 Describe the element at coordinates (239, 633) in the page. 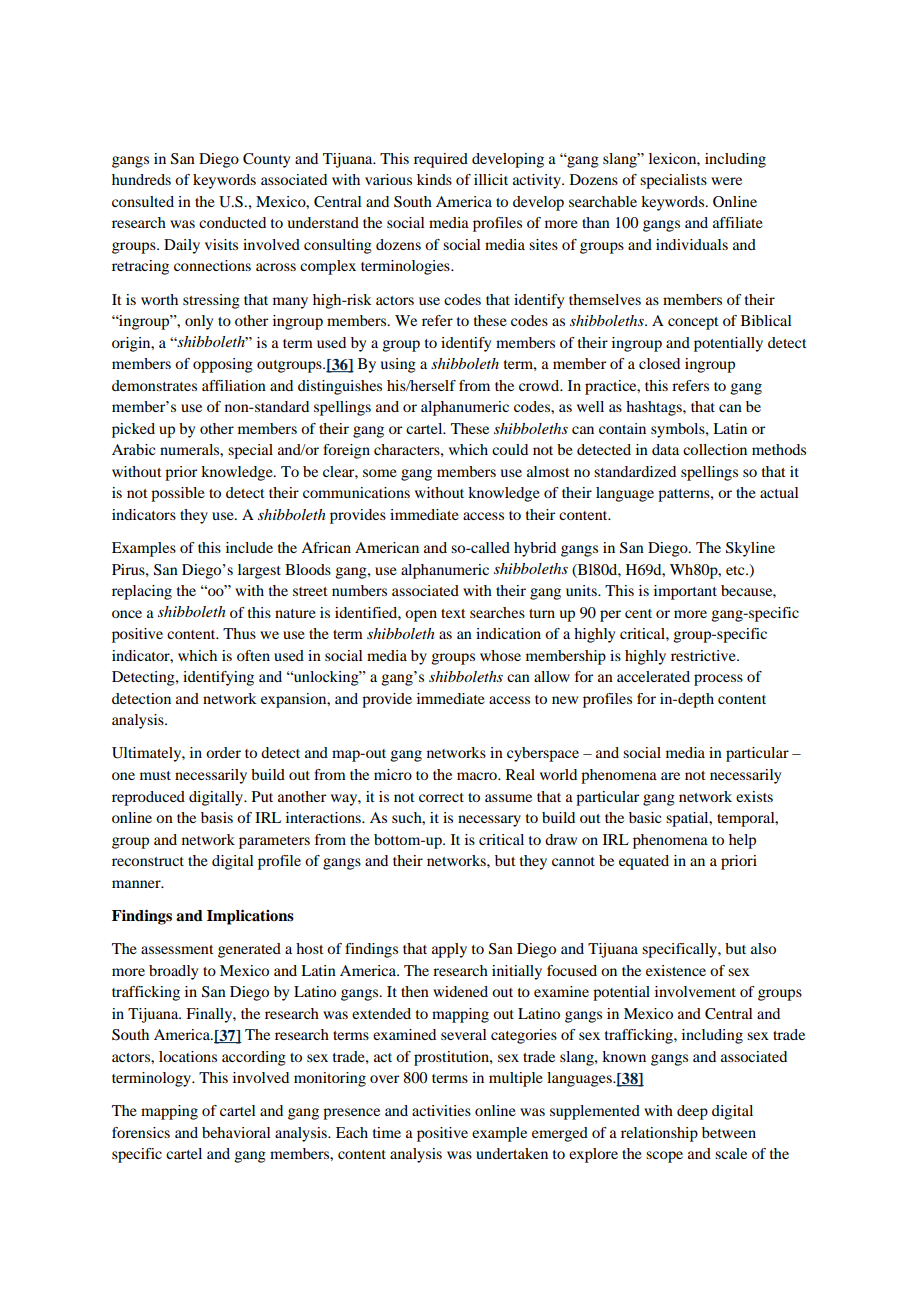

I see `Thus` at that location.
